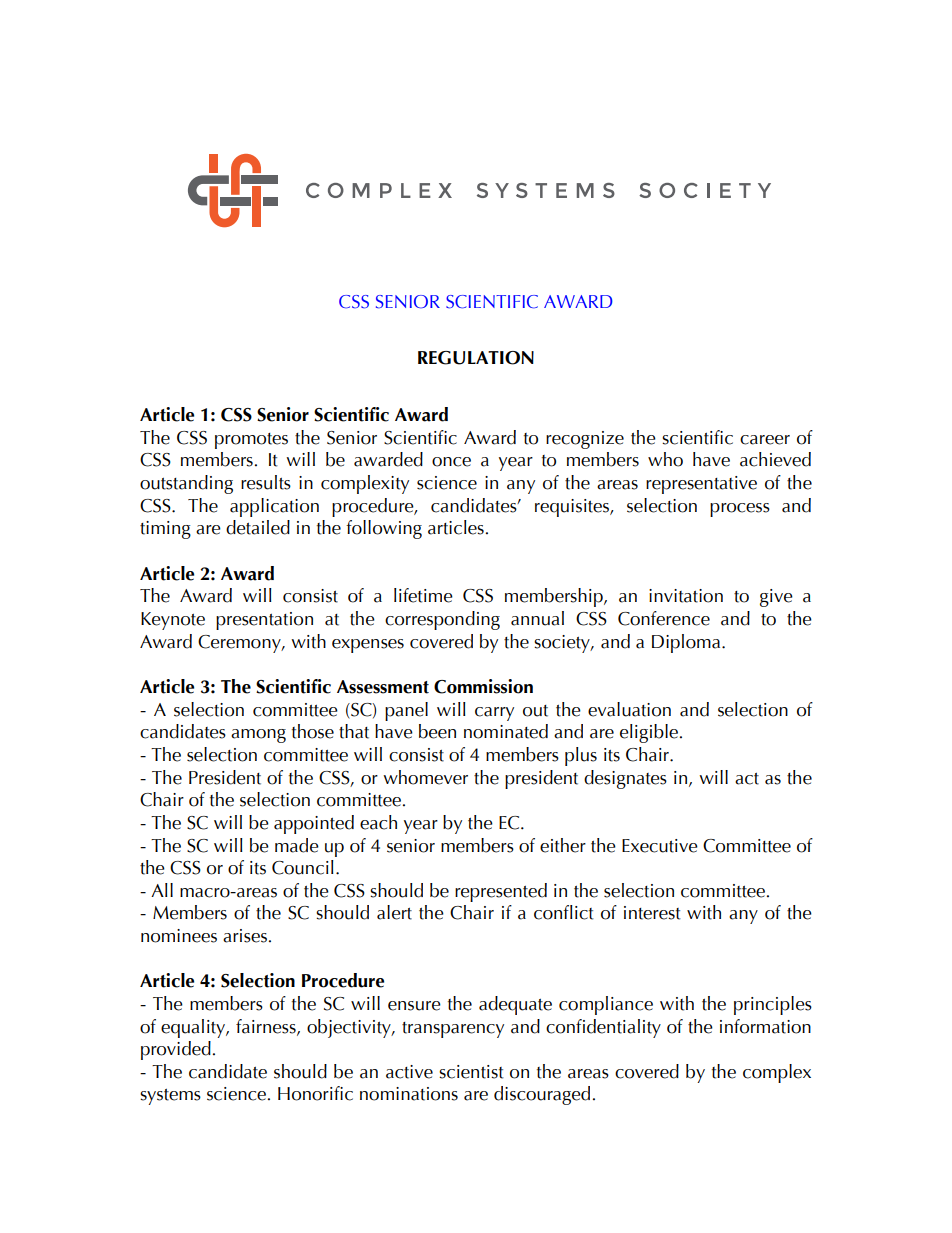  I want to click on Executive, so click(660, 846).
